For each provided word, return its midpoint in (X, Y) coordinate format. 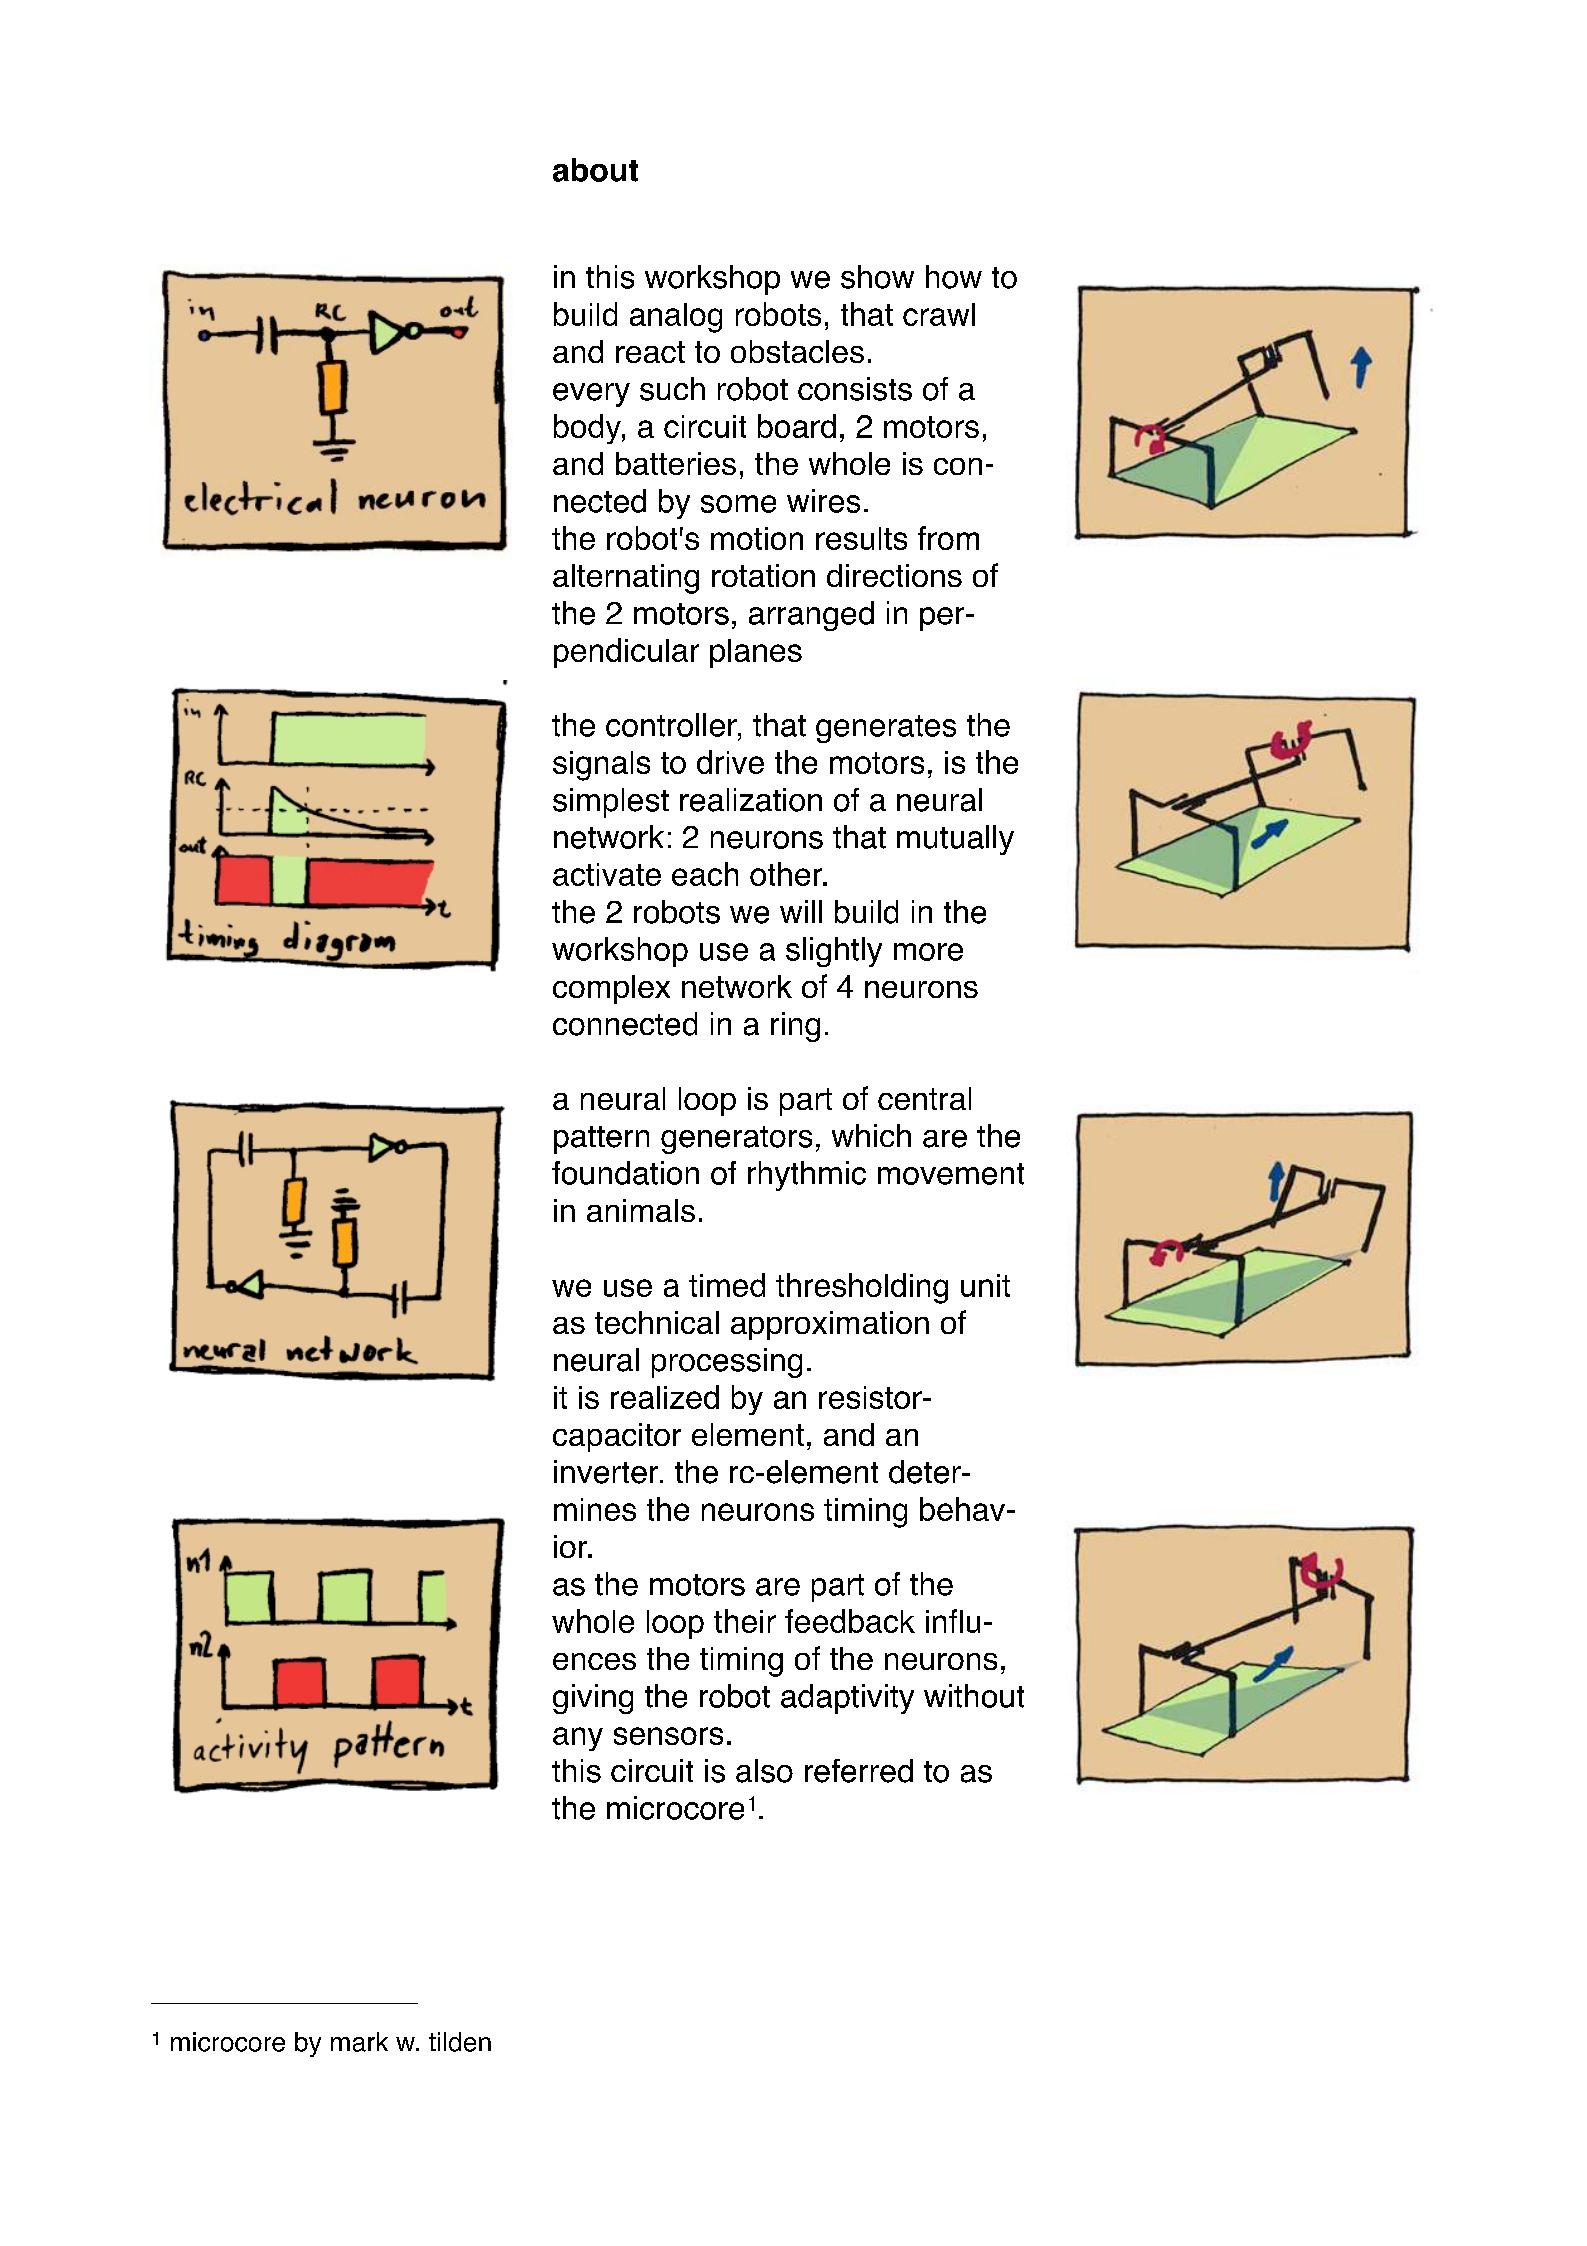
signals (601, 766)
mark (359, 2042)
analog (676, 318)
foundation (625, 1173)
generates (886, 729)
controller (672, 725)
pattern (601, 1140)
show (877, 277)
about (595, 170)
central (924, 1098)
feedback (850, 1621)
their (745, 1621)
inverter (607, 1472)
